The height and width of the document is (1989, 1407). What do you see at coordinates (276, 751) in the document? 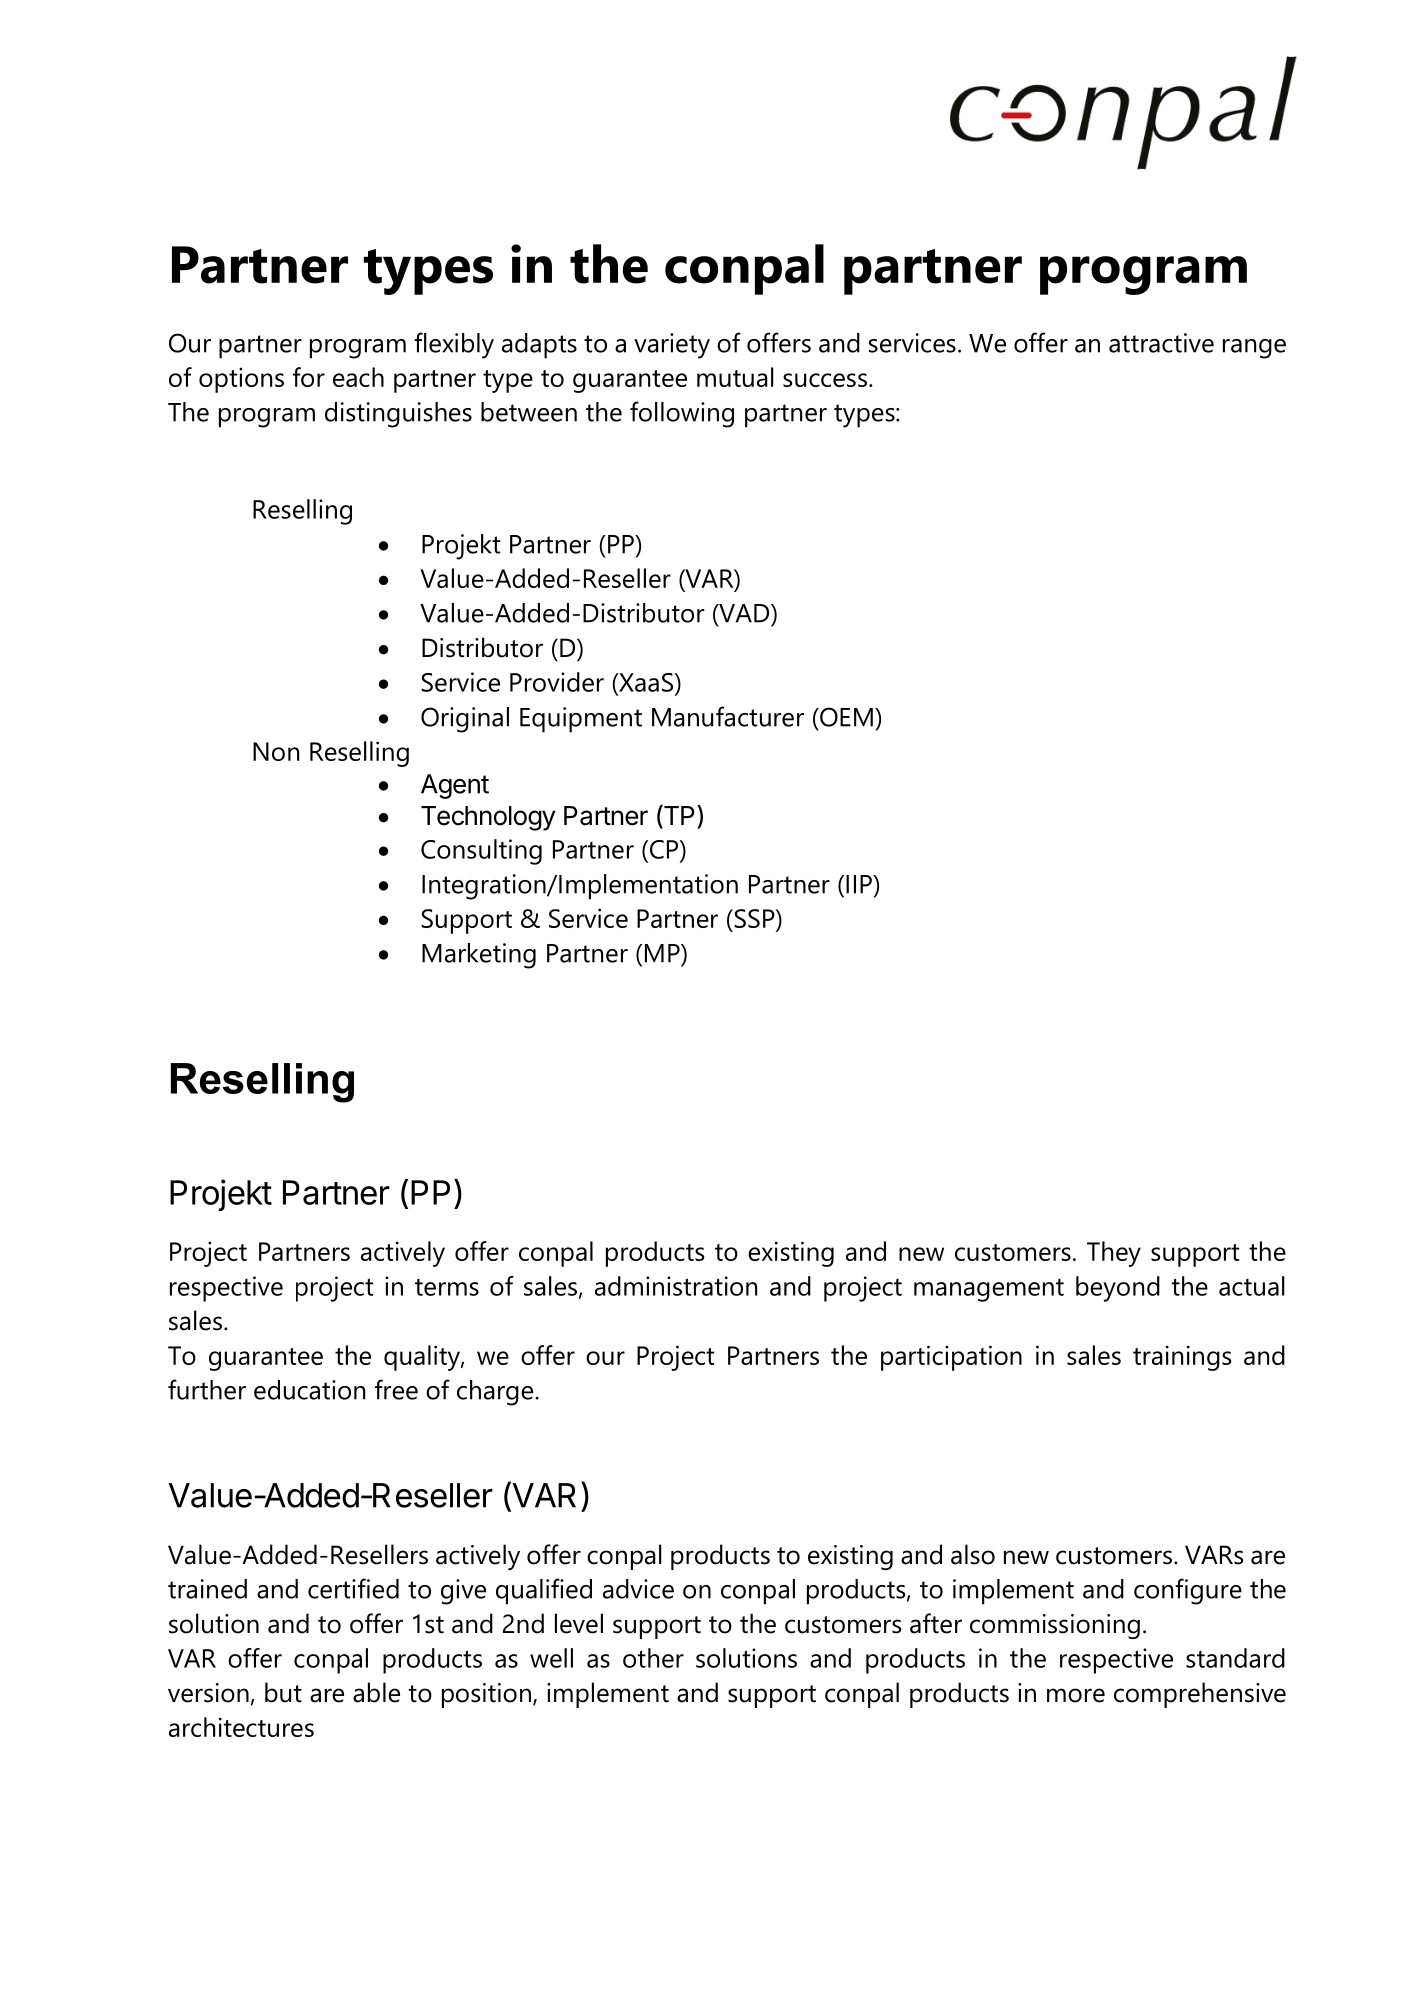
I see `Non` at bounding box center [276, 751].
